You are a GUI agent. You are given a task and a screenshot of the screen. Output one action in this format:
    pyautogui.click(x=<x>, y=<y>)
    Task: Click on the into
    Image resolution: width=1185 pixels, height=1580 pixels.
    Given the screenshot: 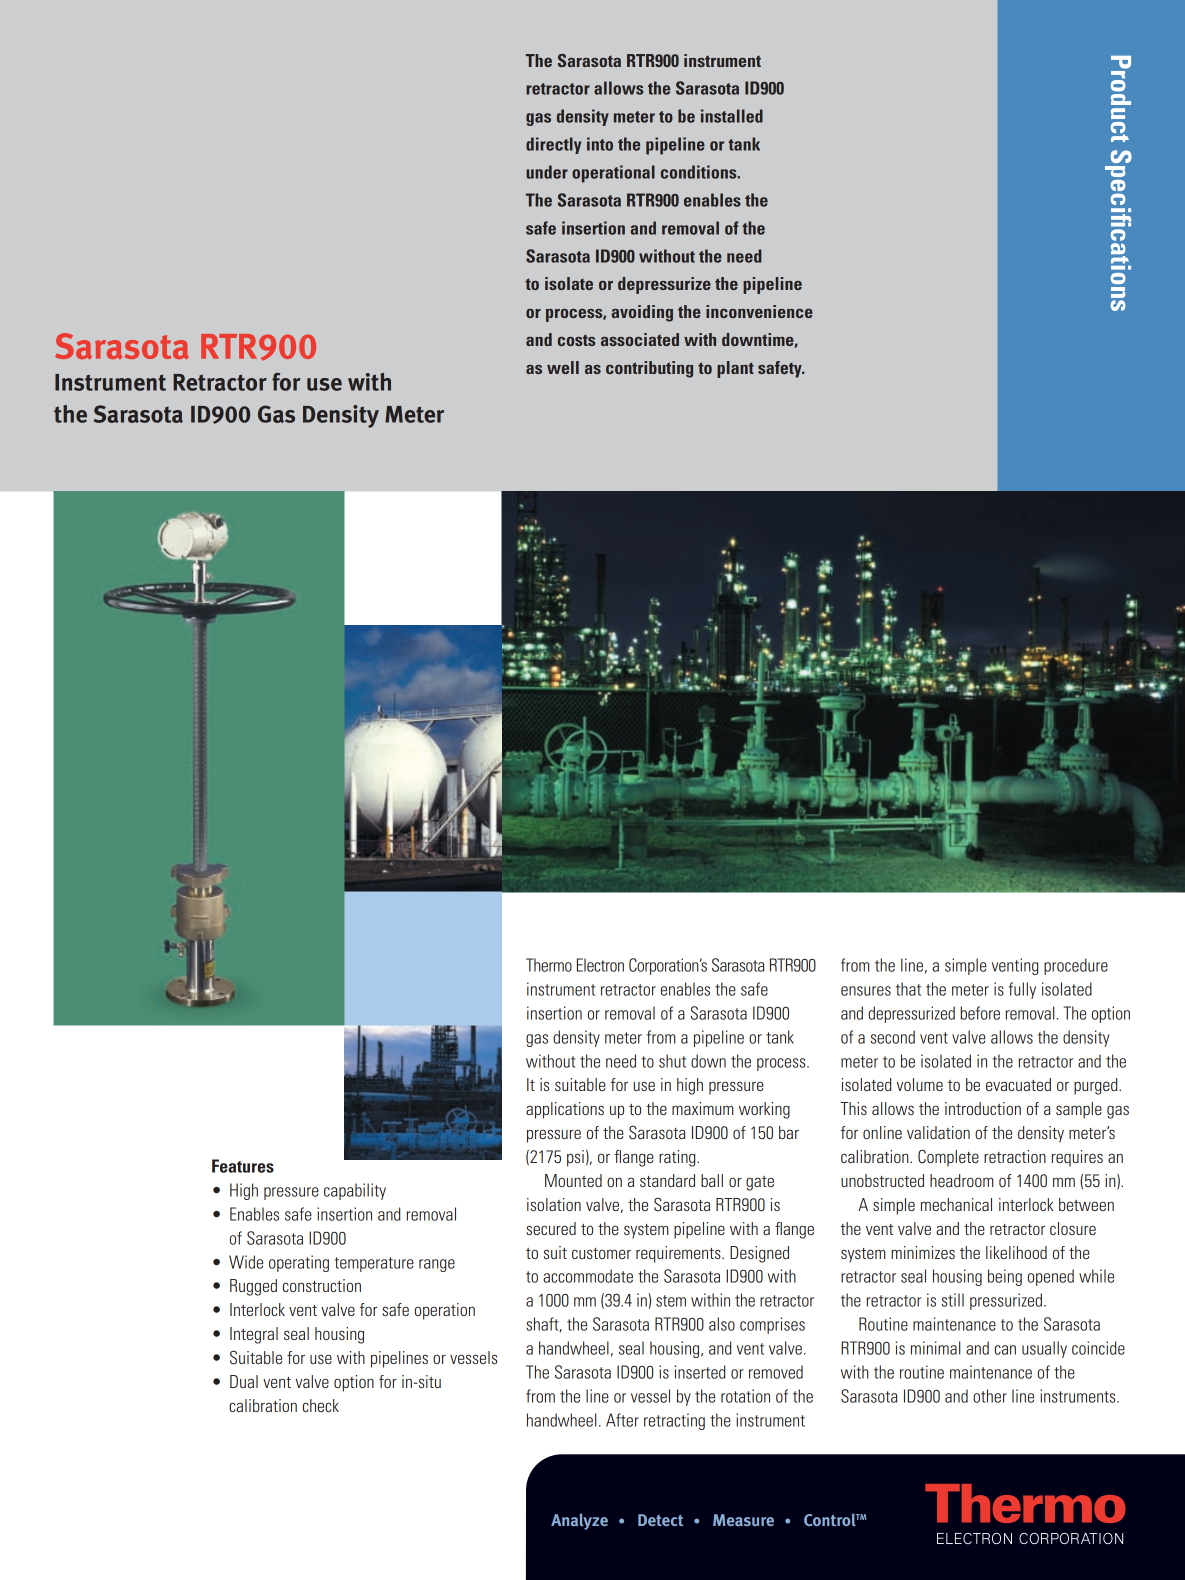 What is the action you would take?
    pyautogui.click(x=600, y=144)
